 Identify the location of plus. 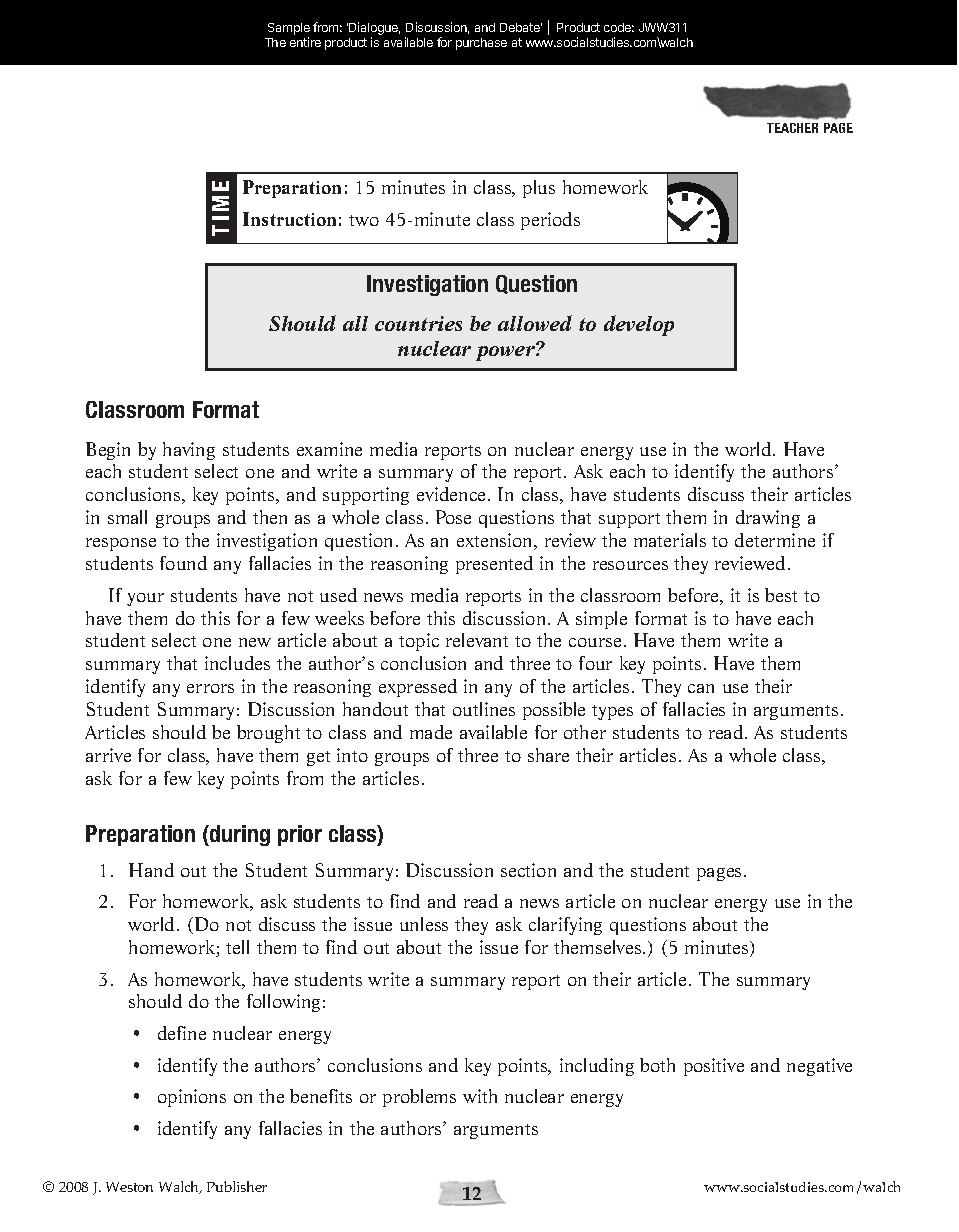
(539, 189).
